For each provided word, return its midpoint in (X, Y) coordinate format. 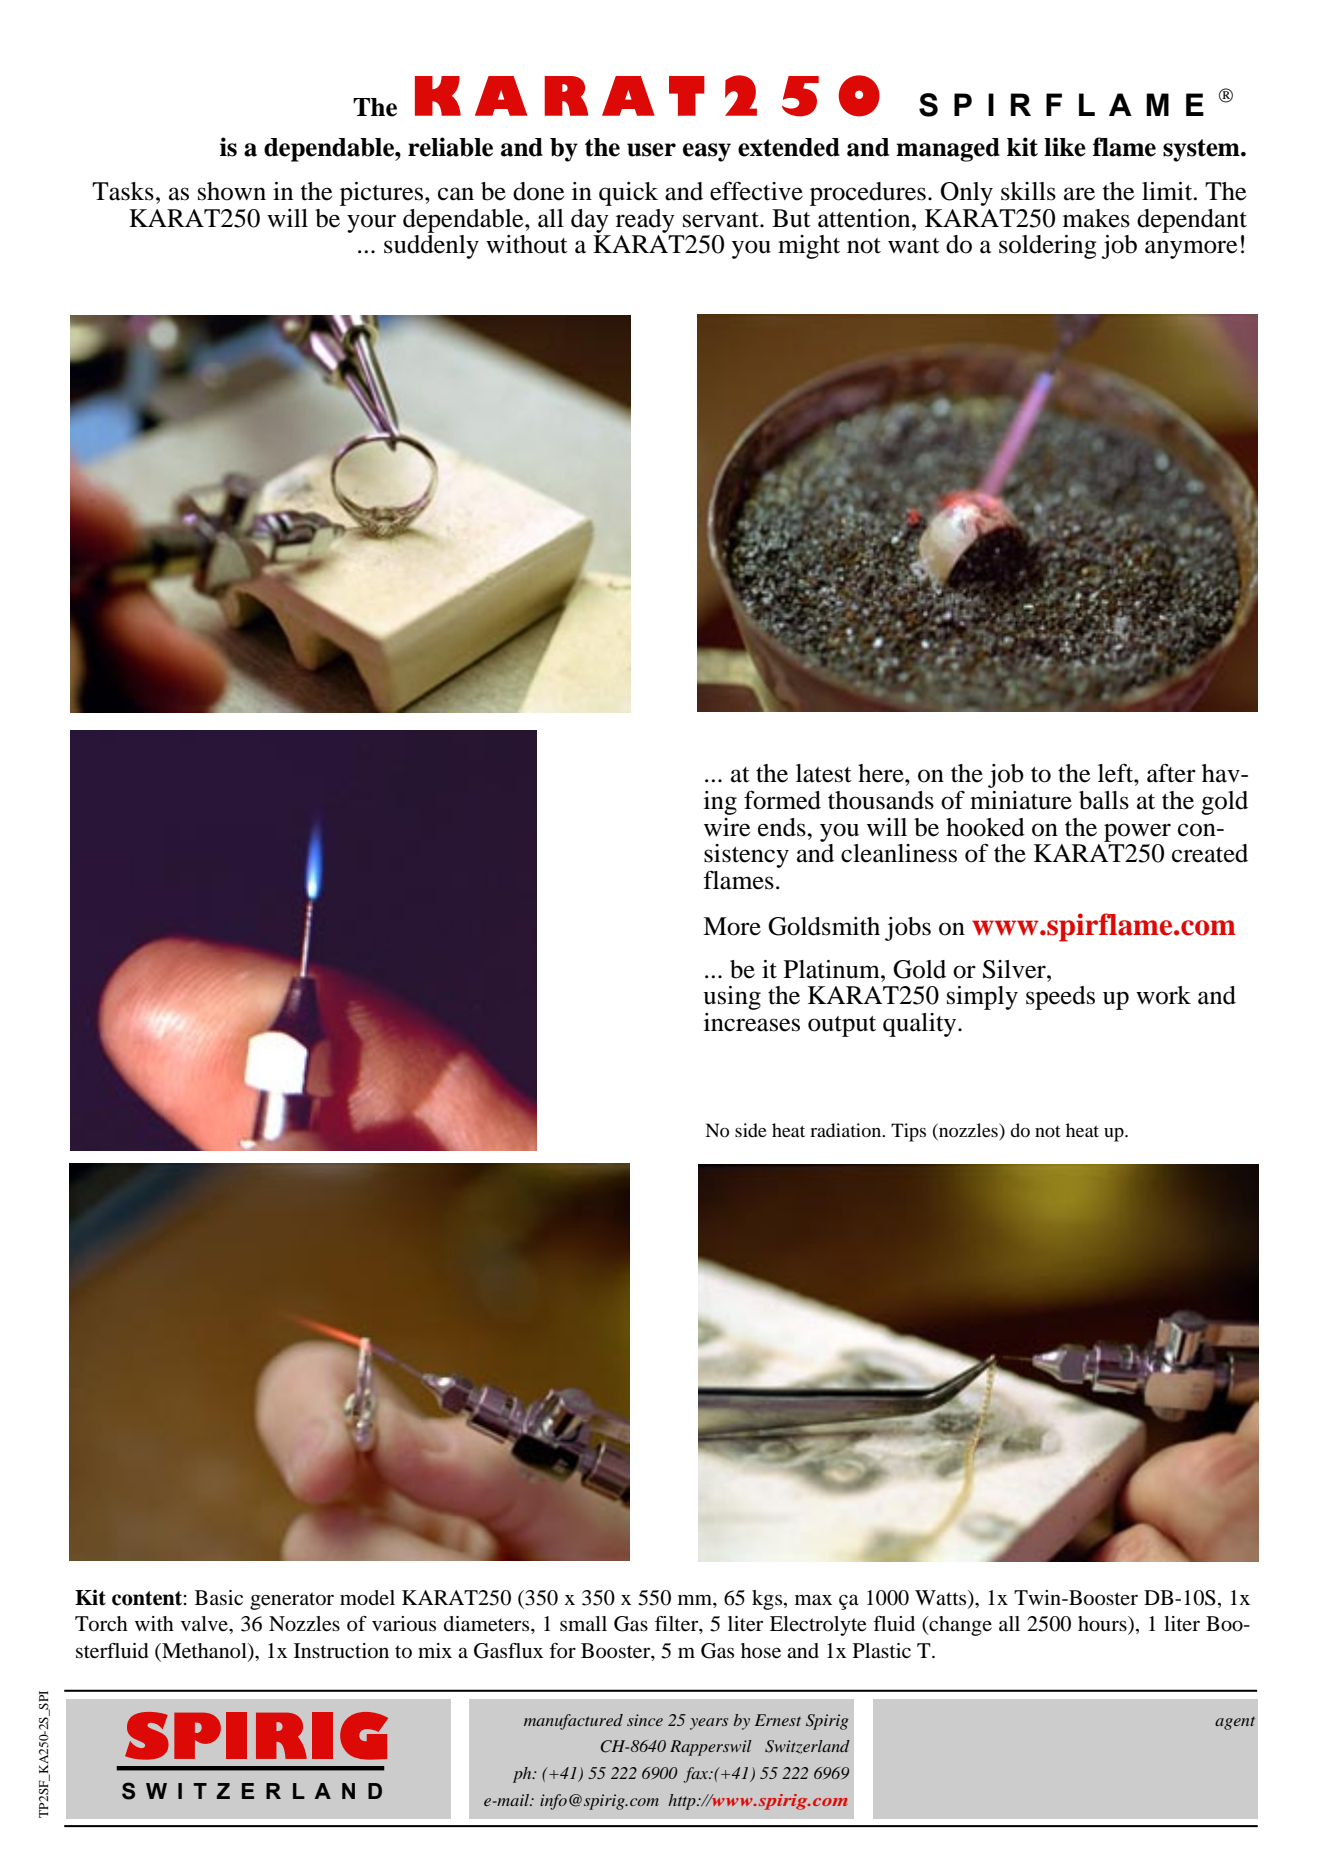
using (732, 998)
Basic (219, 1598)
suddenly (431, 247)
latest (824, 773)
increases (752, 1022)
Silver (1015, 969)
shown (232, 191)
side (751, 1130)
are (1079, 194)
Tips (908, 1132)
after (1171, 773)
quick (628, 194)
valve (205, 1623)
